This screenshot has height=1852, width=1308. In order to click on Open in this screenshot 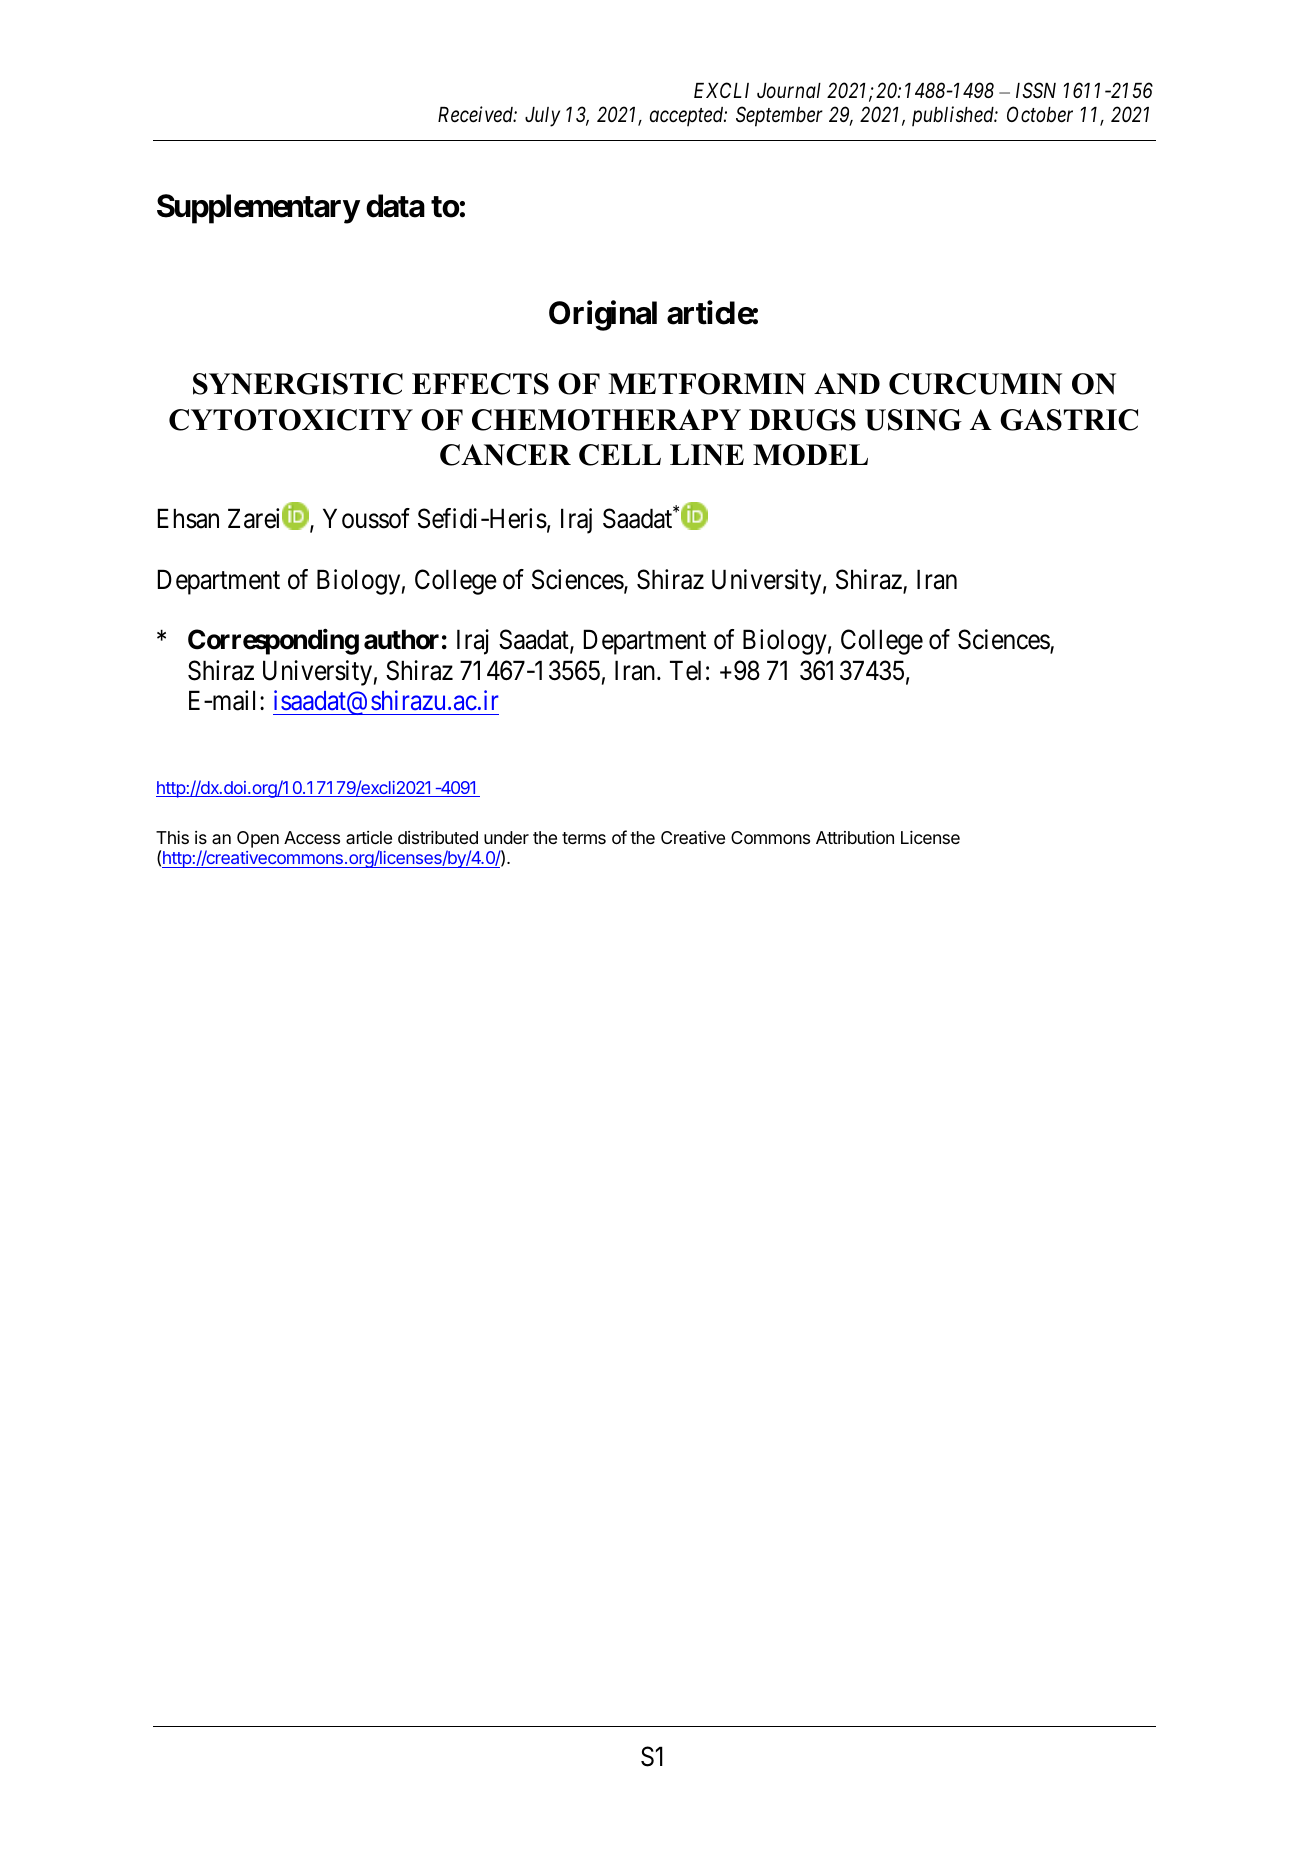, I will do `click(258, 839)`.
